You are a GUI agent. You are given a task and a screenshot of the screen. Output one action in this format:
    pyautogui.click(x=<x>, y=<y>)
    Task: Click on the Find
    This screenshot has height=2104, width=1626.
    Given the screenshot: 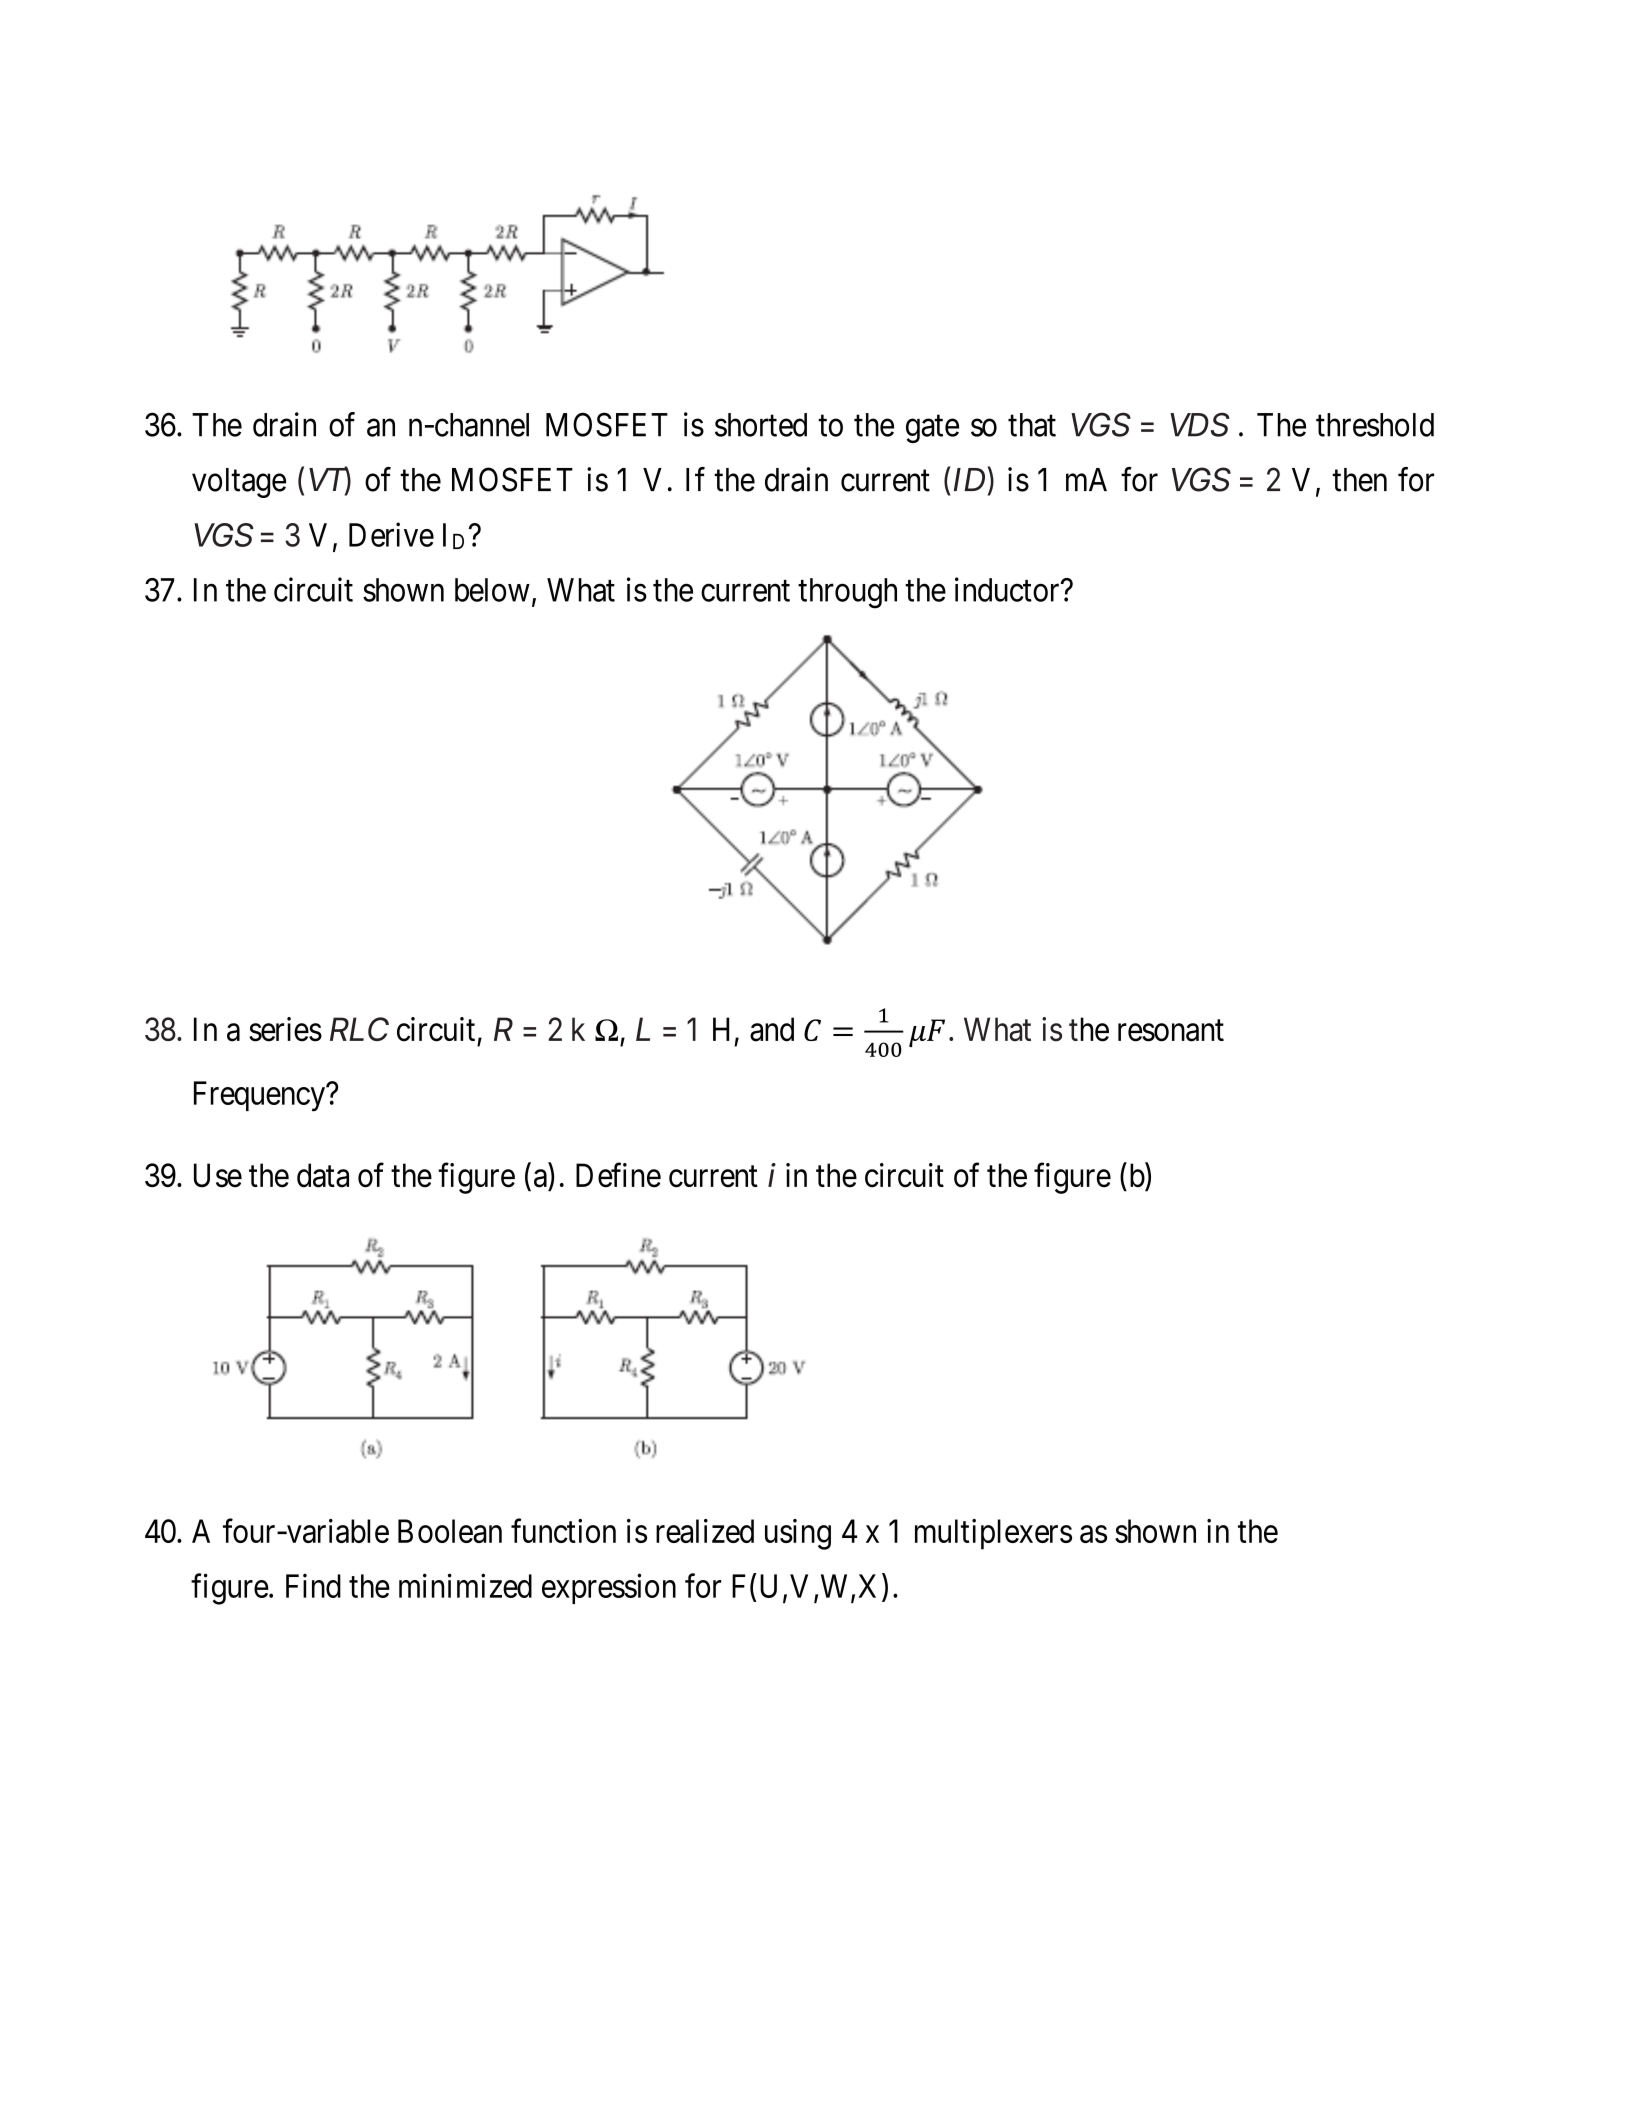 What is the action you would take?
    pyautogui.click(x=313, y=1585)
